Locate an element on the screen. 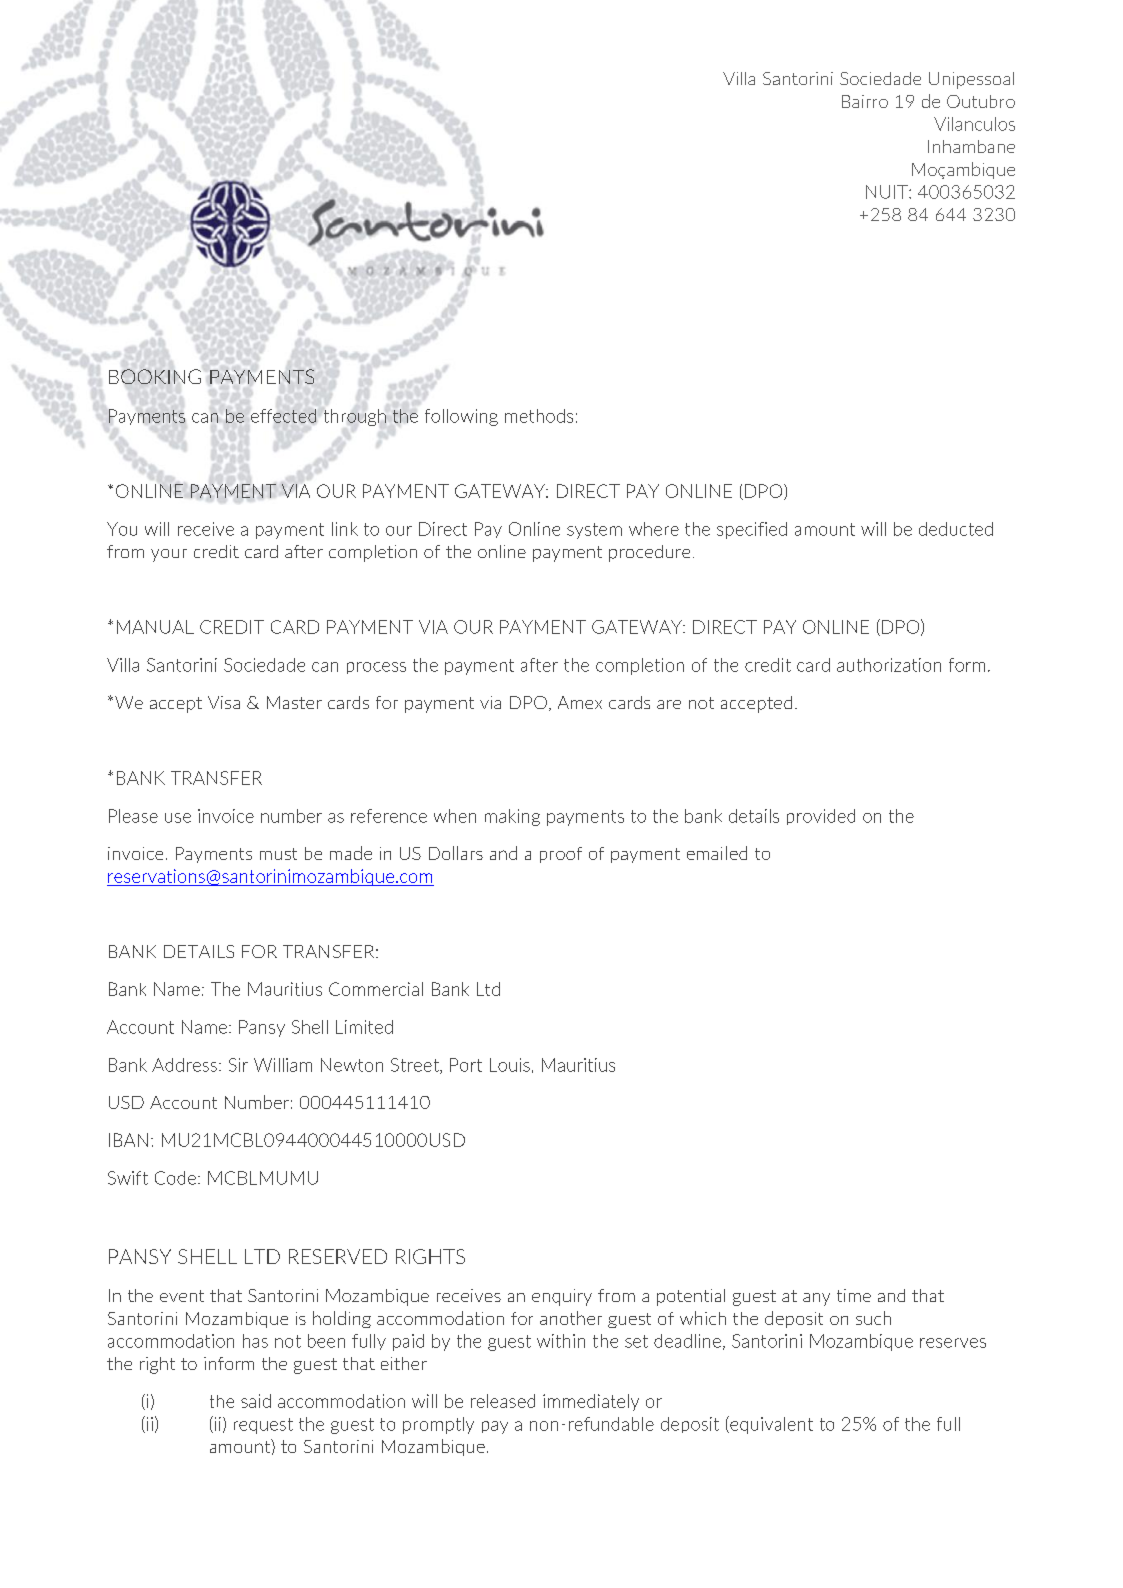 This screenshot has width=1123, height=1588. time is located at coordinates (854, 1295).
